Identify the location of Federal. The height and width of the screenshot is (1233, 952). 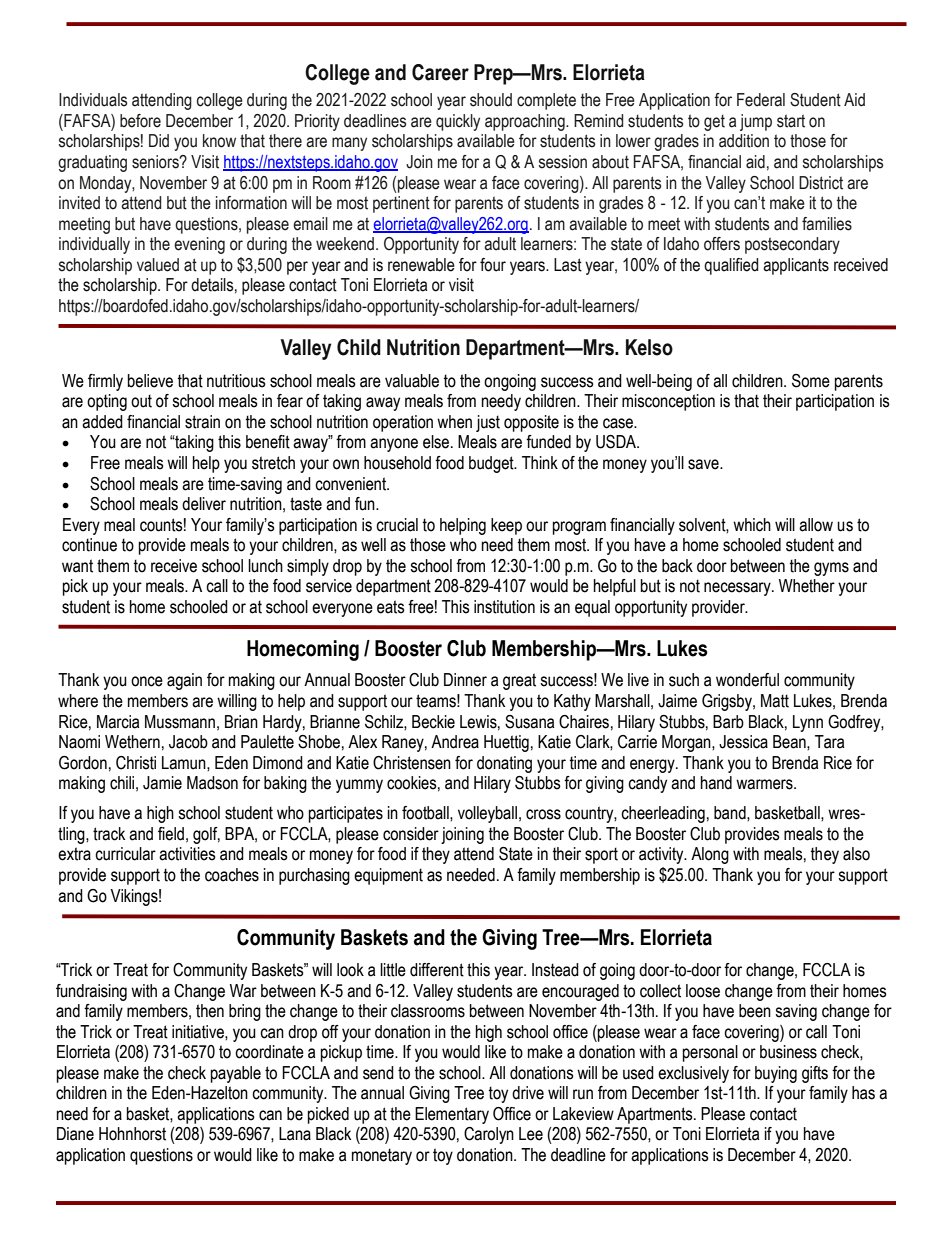
(761, 100).
